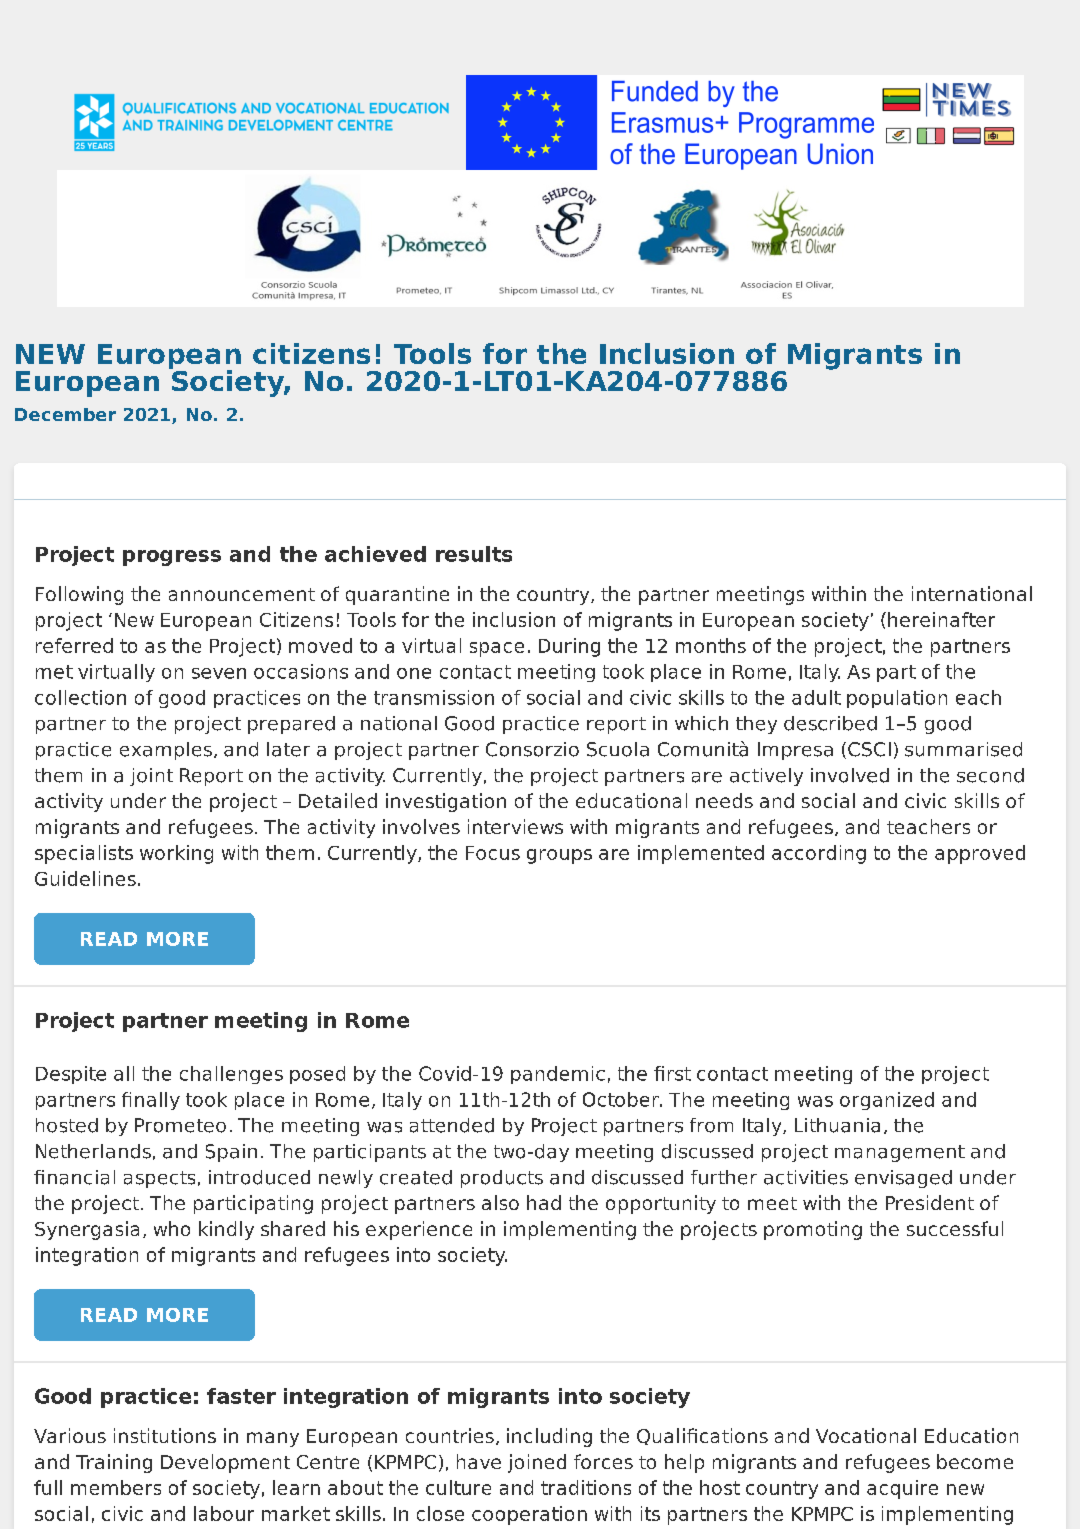  I want to click on population, so click(897, 699).
